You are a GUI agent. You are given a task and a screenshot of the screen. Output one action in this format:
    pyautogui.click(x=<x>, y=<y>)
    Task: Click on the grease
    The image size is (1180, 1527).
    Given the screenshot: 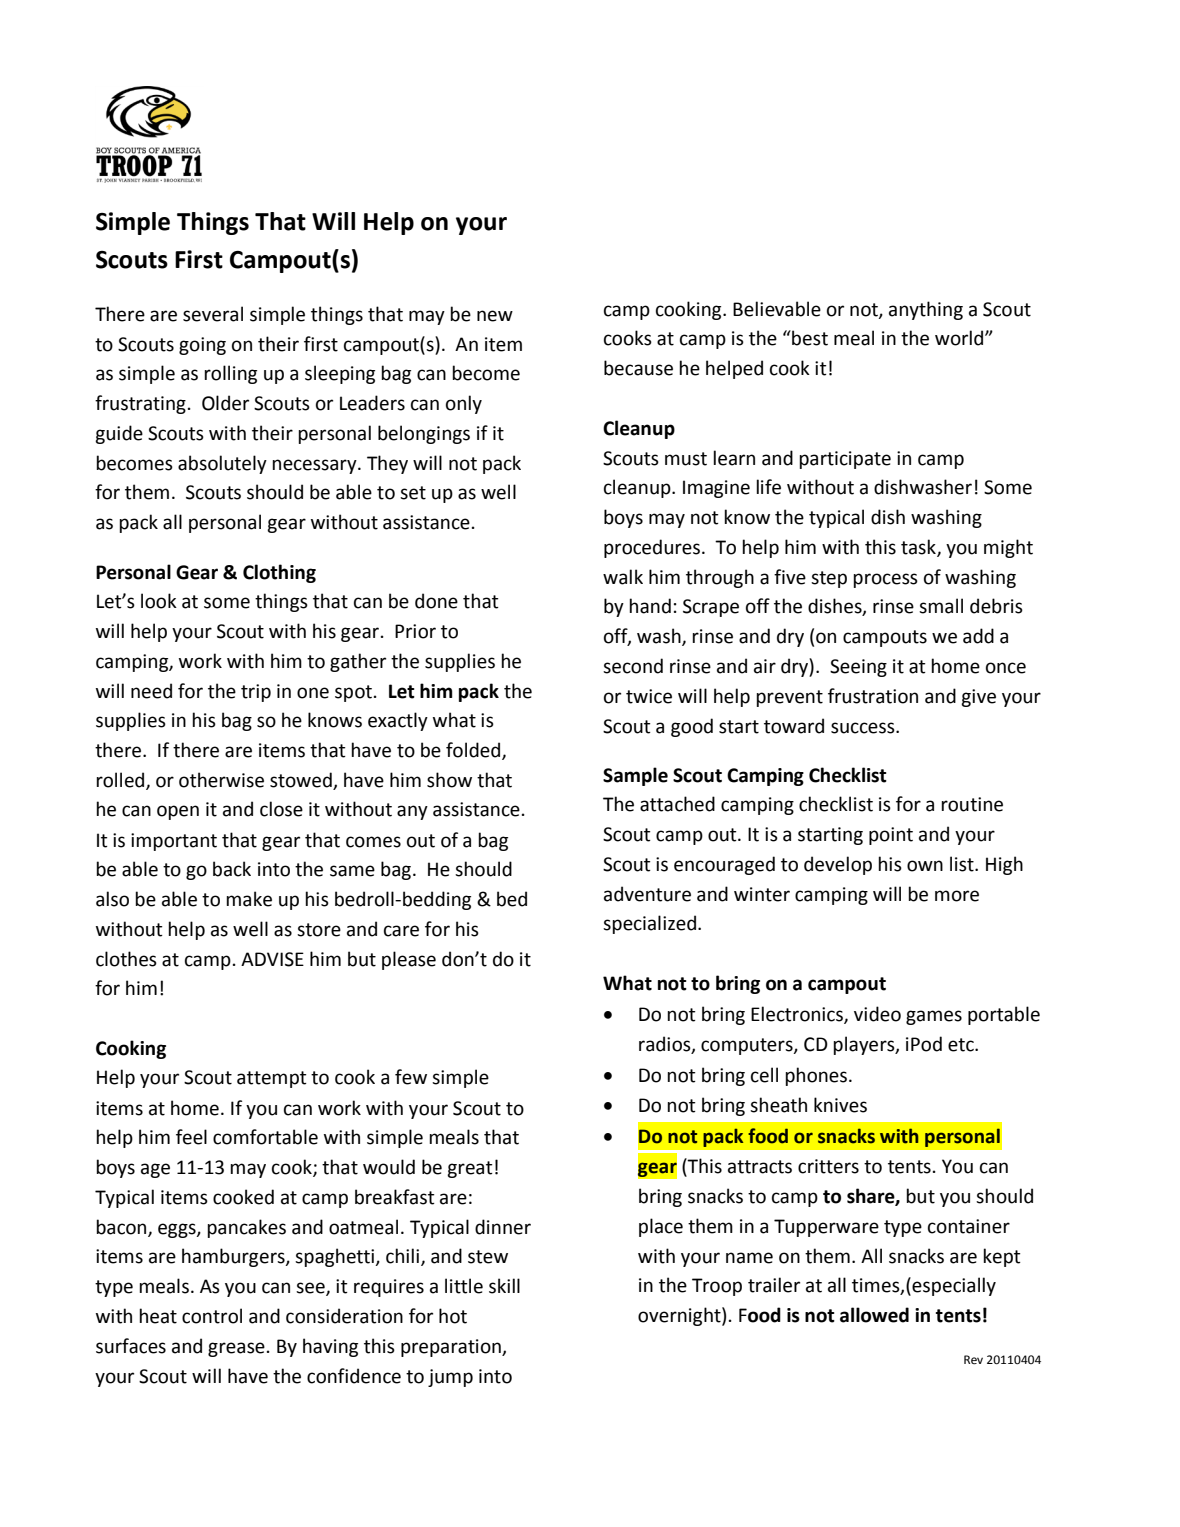 What is the action you would take?
    pyautogui.click(x=236, y=1349)
